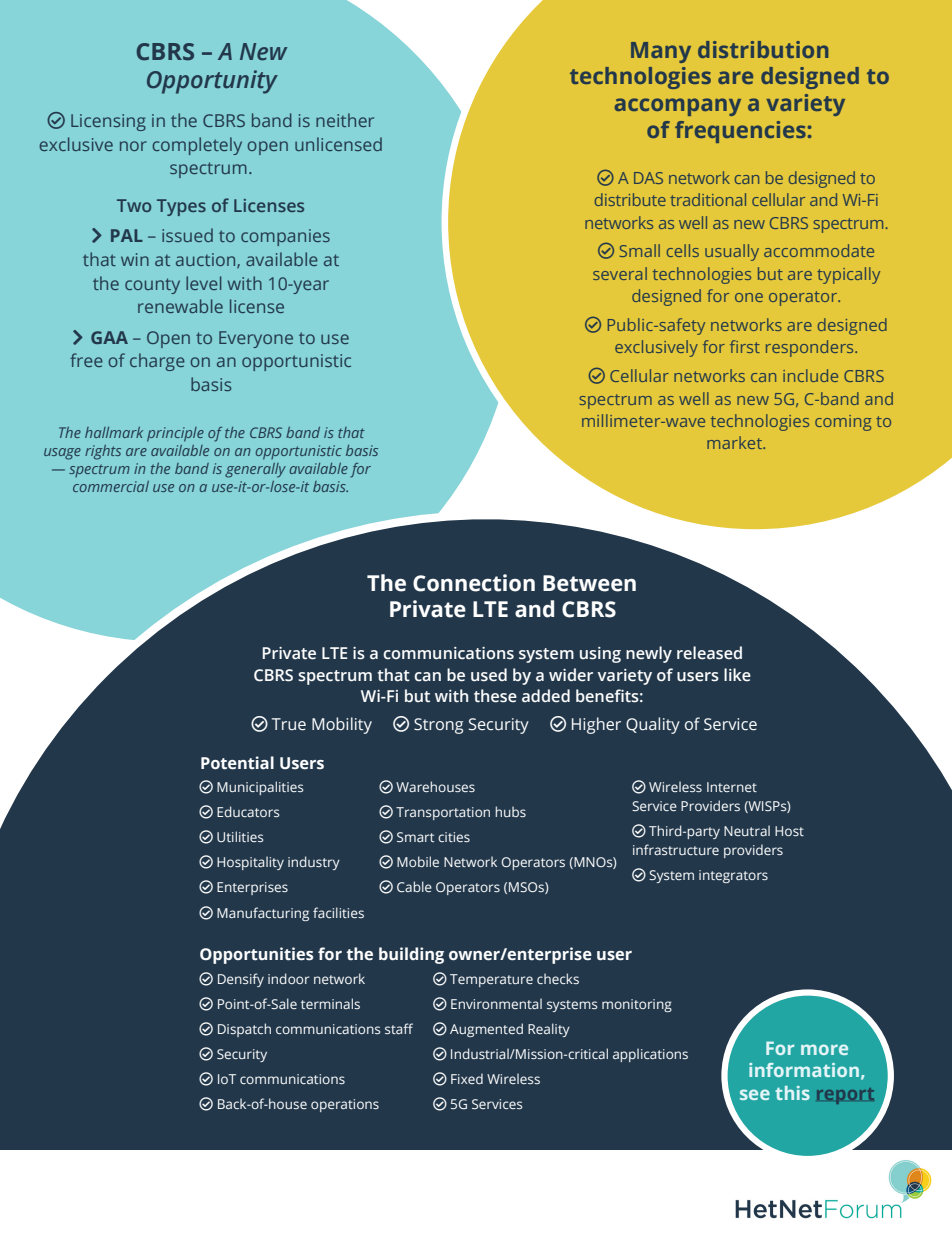  I want to click on distribution, so click(763, 49).
